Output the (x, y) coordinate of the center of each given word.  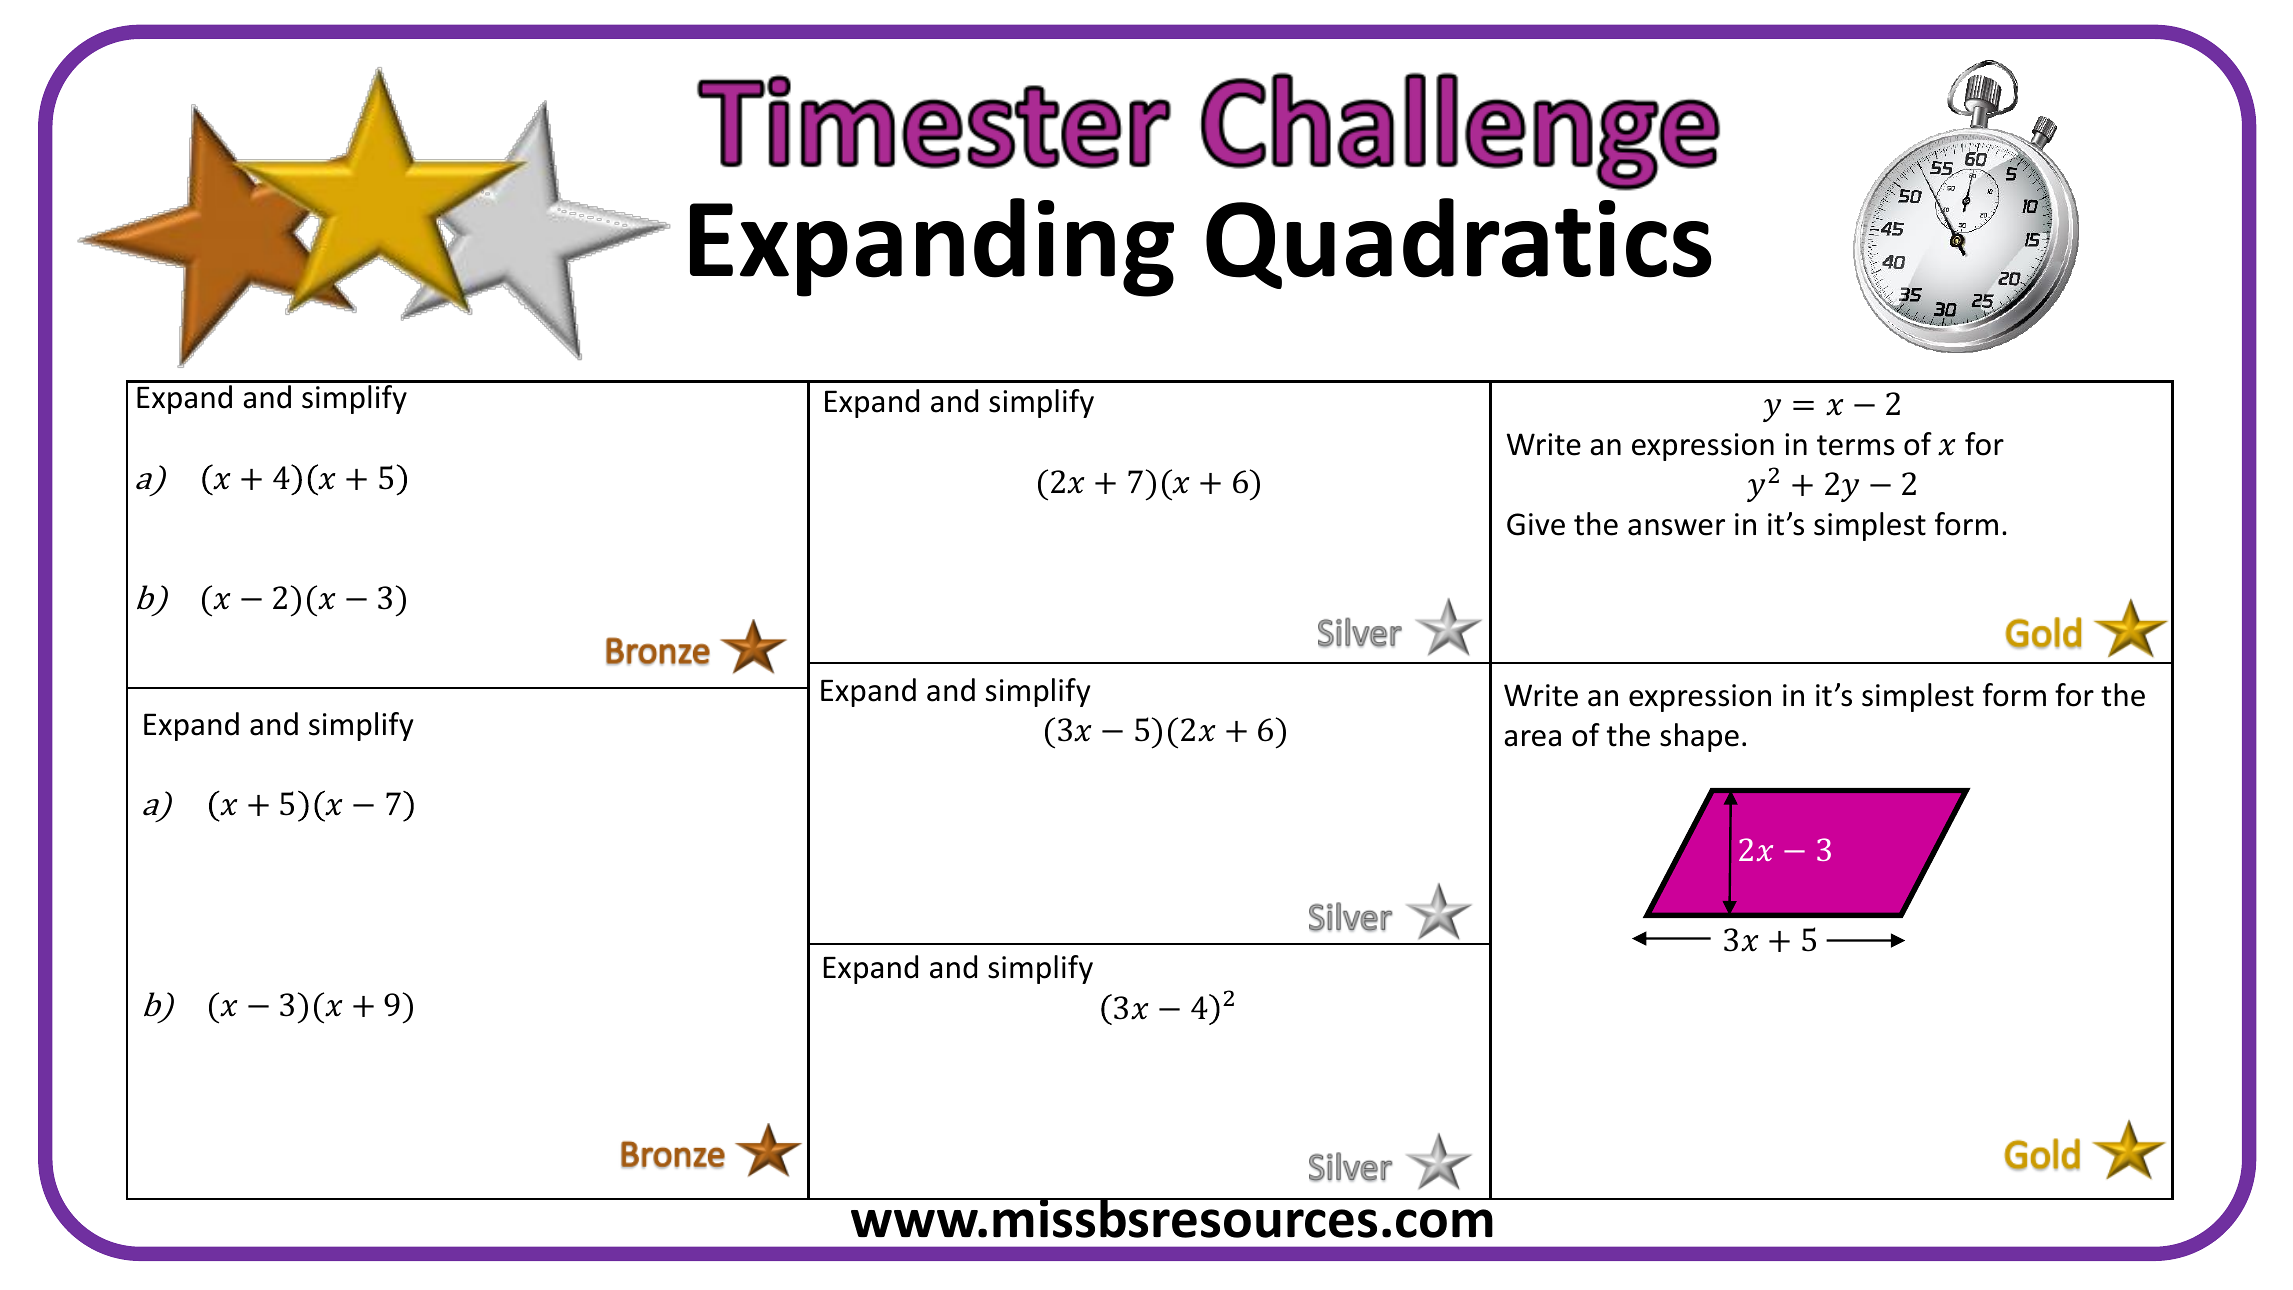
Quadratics (1459, 243)
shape (1699, 737)
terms (1856, 445)
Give (1536, 524)
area (1532, 738)
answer (1676, 527)
